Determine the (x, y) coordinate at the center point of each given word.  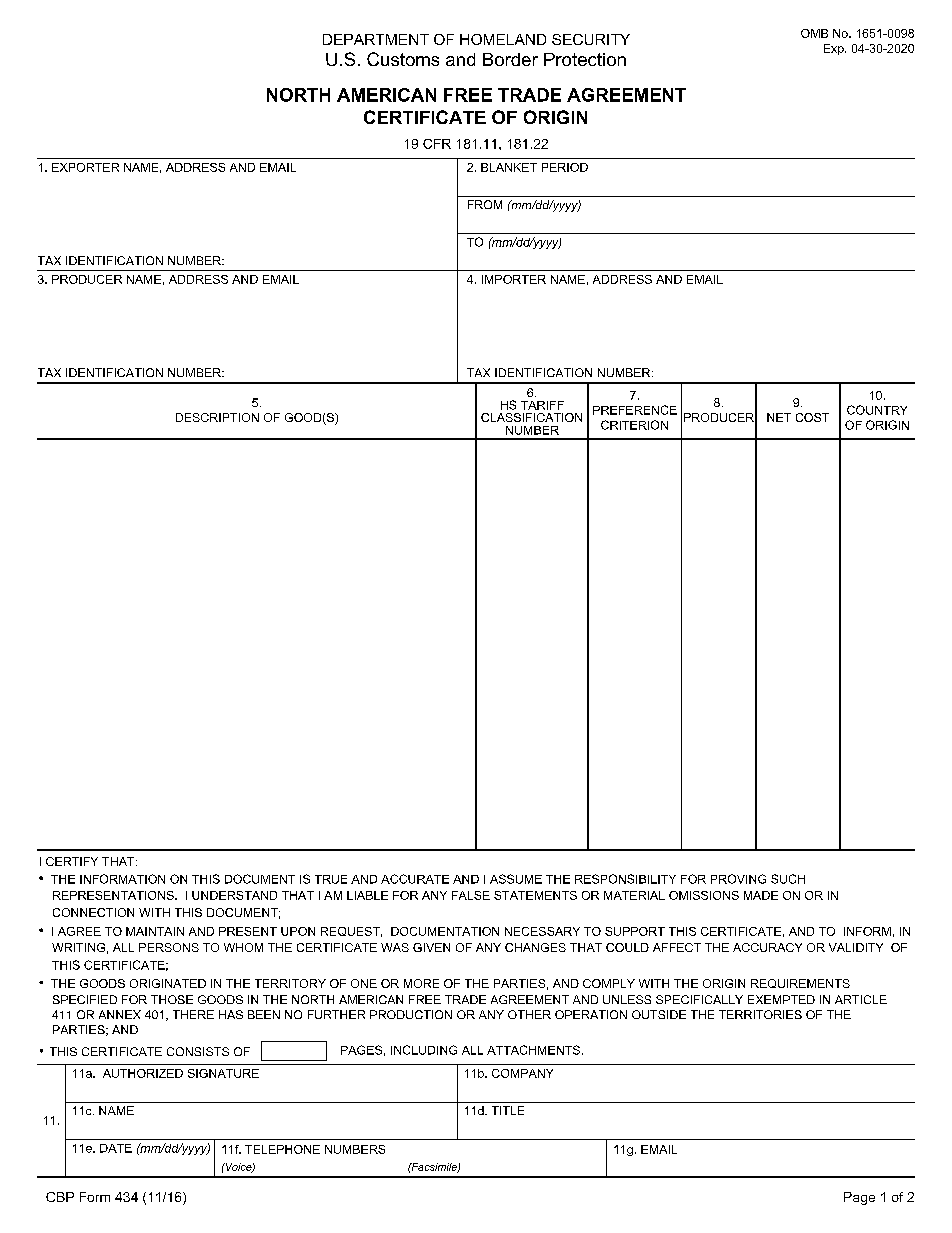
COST (812, 417)
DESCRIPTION (217, 417)
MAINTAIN (155, 931)
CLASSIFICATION (531, 417)
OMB (814, 33)
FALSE (471, 895)
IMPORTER (514, 279)
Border (510, 59)
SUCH (788, 879)
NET (779, 417)
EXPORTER (85, 167)
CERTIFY (72, 861)
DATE (116, 1148)
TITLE (508, 1110)
